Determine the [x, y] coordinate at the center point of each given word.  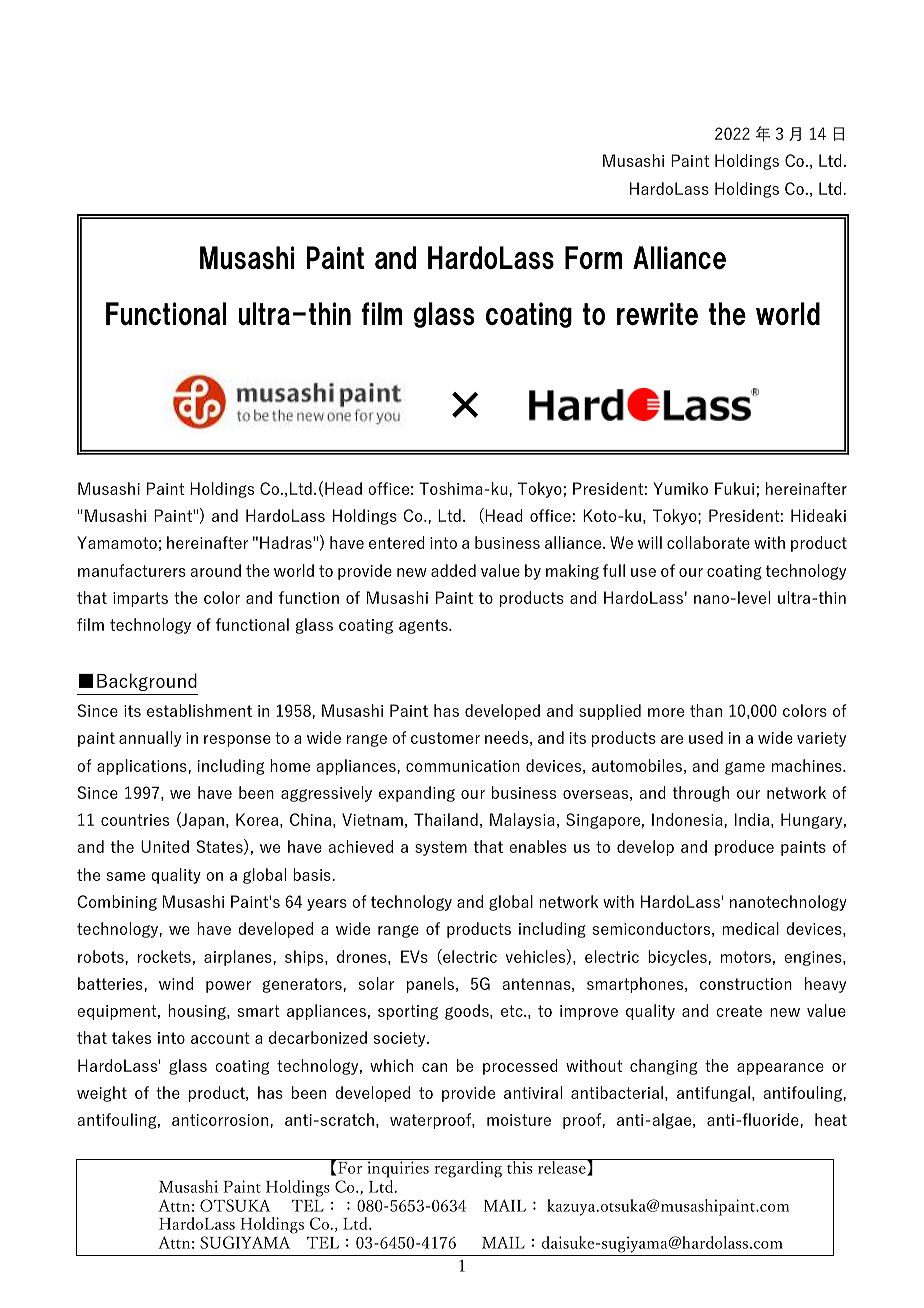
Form [594, 257]
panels [432, 985]
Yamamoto [117, 542]
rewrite [657, 313]
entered [397, 542]
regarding [468, 1169]
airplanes [239, 958]
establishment [199, 710]
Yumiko [680, 488]
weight [102, 1094]
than [706, 710]
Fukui [734, 488]
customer [445, 738]
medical [750, 928]
